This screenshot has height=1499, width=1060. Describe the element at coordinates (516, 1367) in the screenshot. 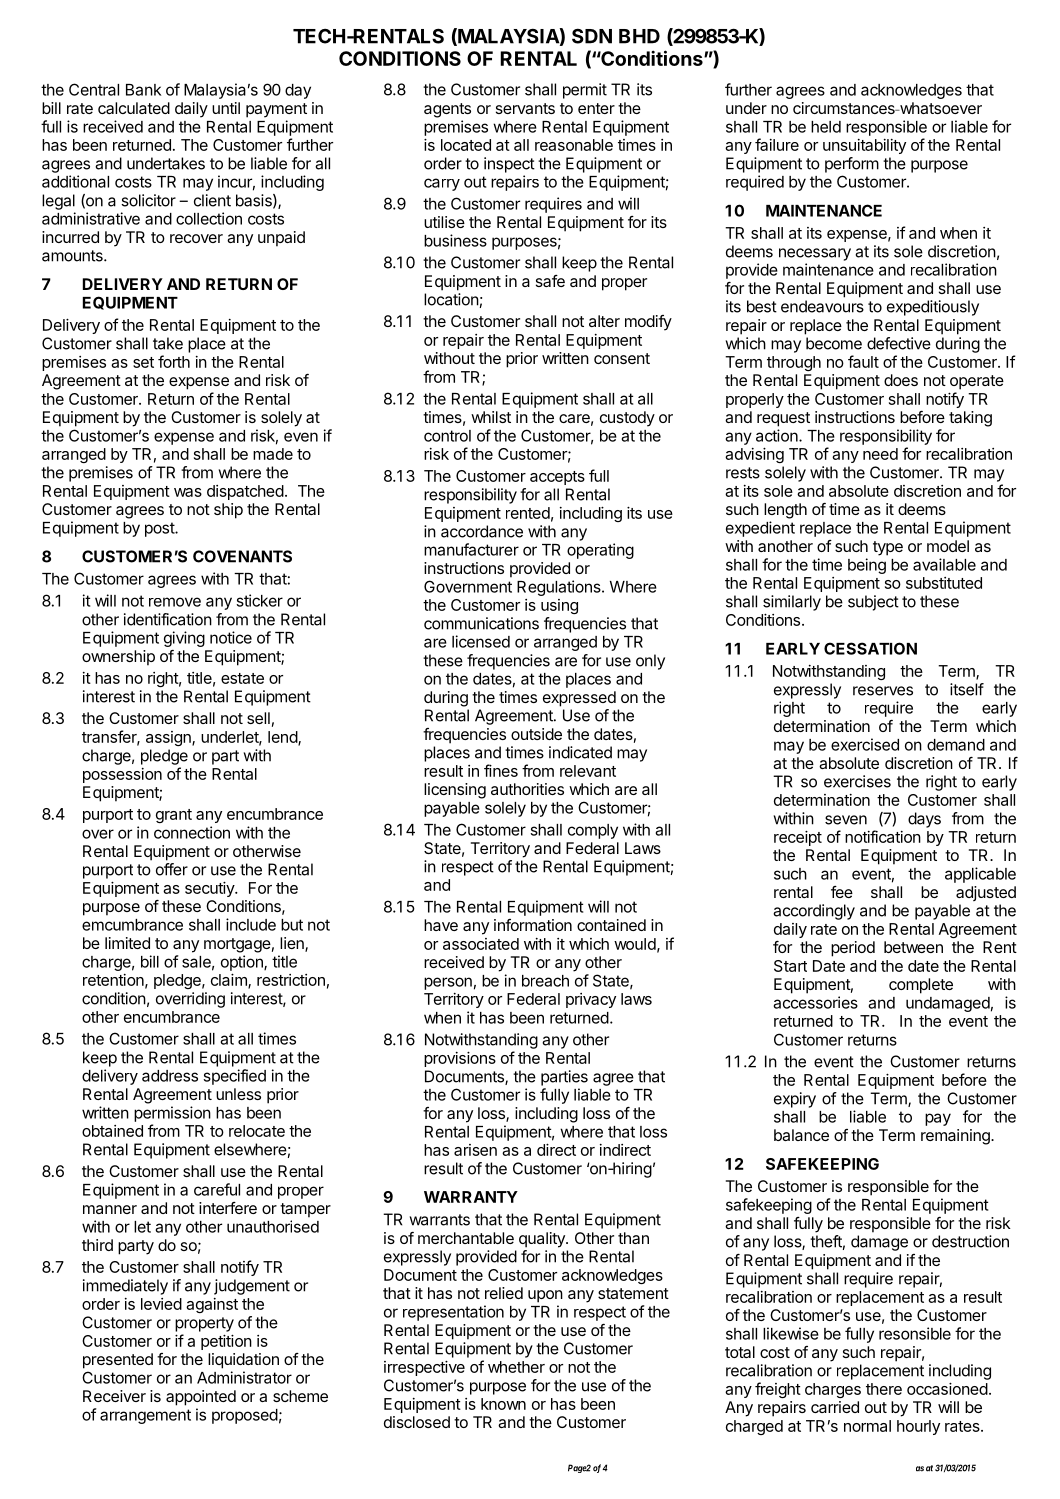

I see `whether` at that location.
